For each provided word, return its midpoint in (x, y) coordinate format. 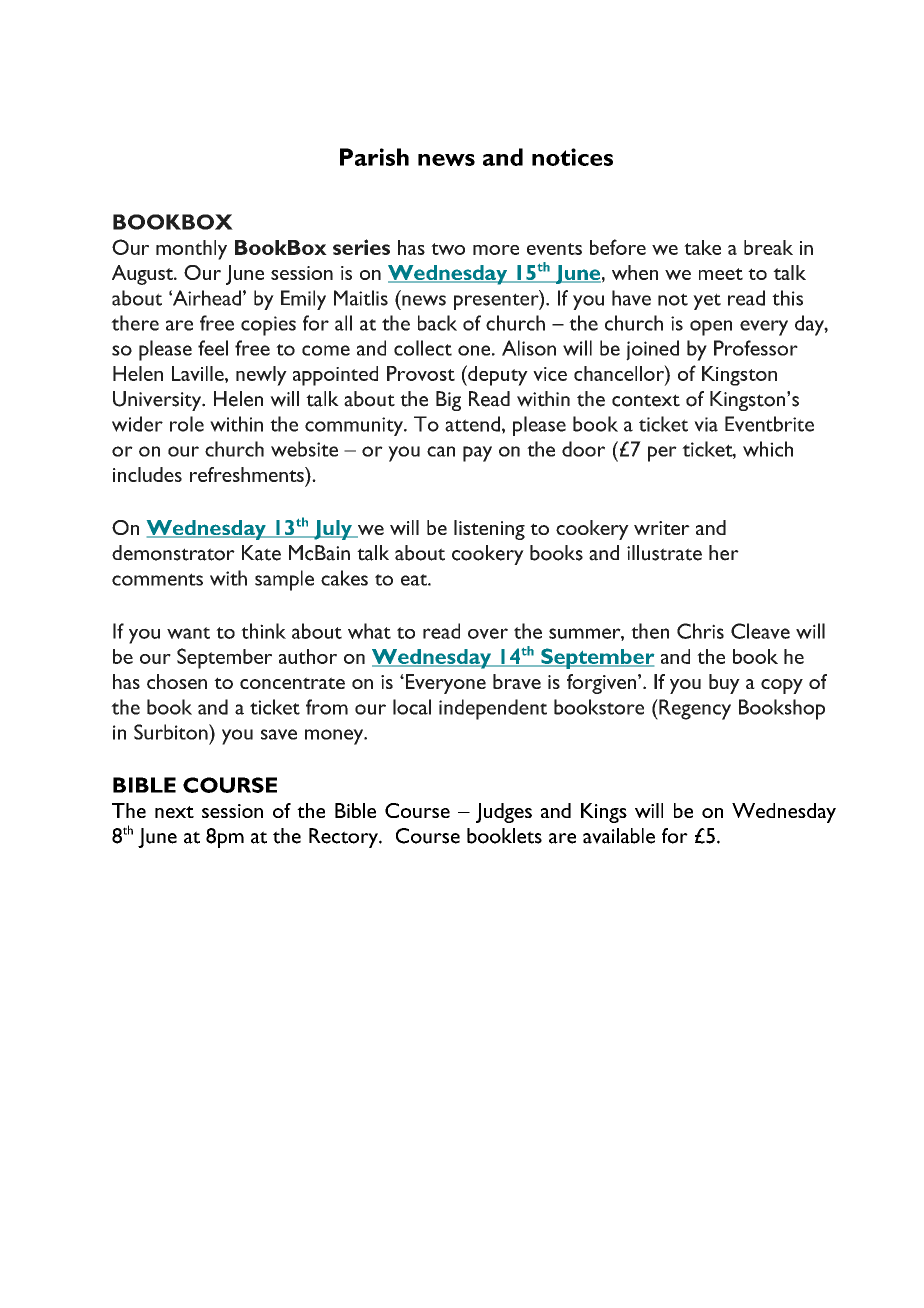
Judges (504, 813)
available (619, 836)
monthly (191, 250)
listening (489, 530)
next (174, 812)
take (702, 247)
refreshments (248, 474)
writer (662, 528)
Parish (374, 157)
